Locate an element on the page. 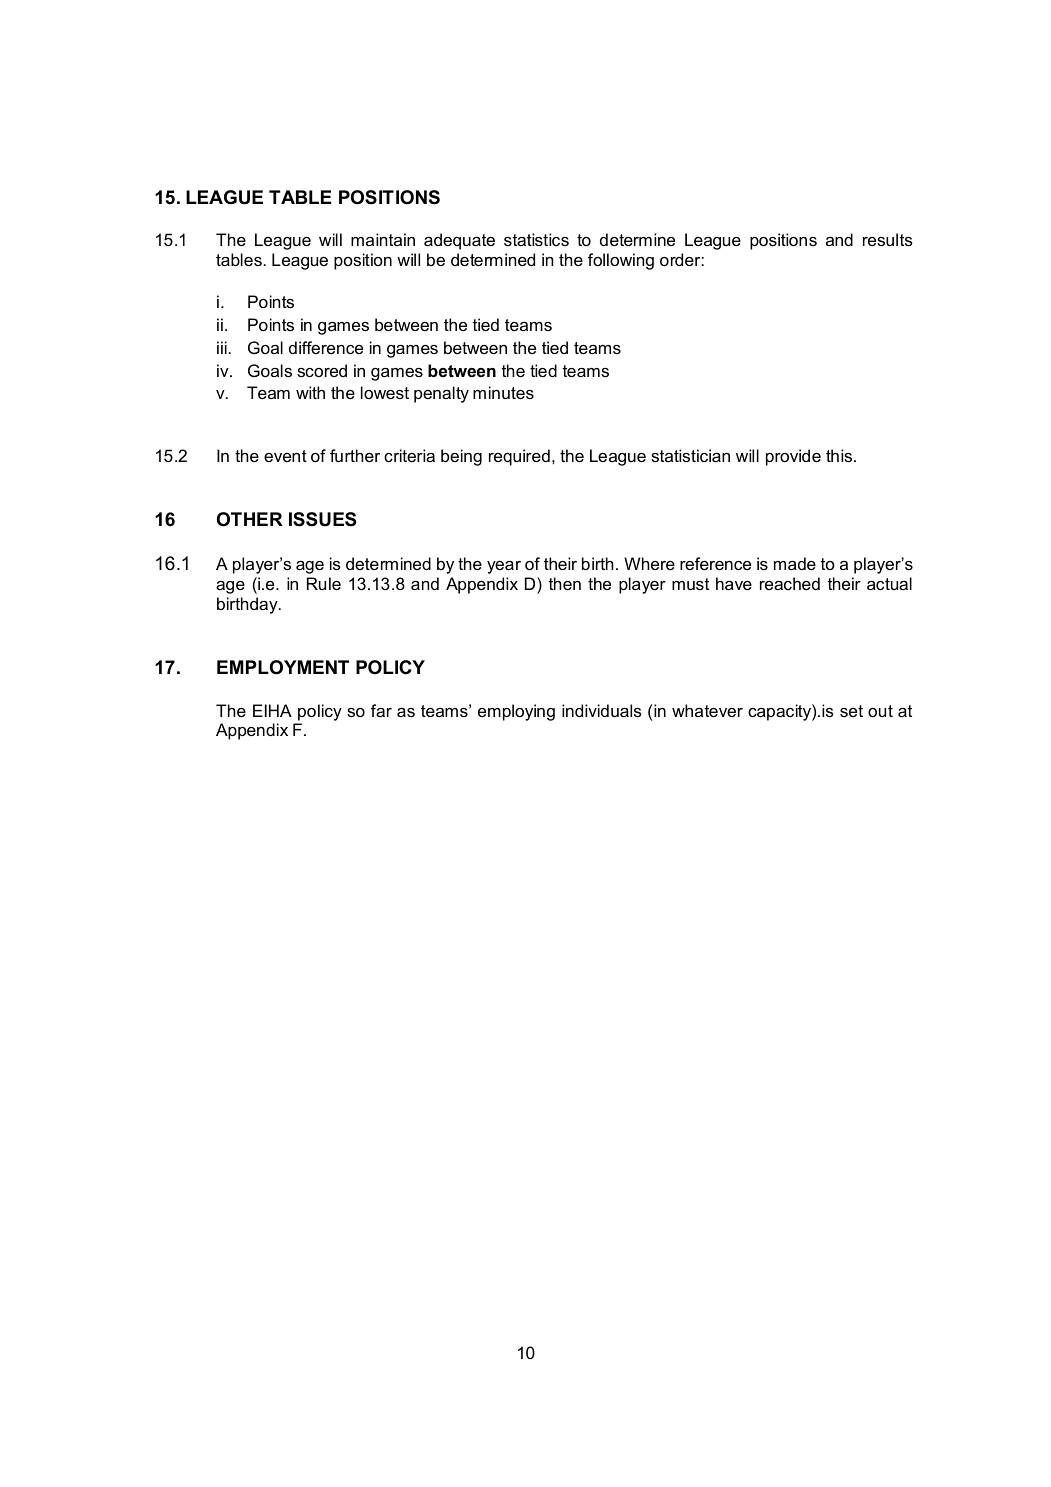 This page has width=1051, height=1487. maintain is located at coordinates (383, 239).
